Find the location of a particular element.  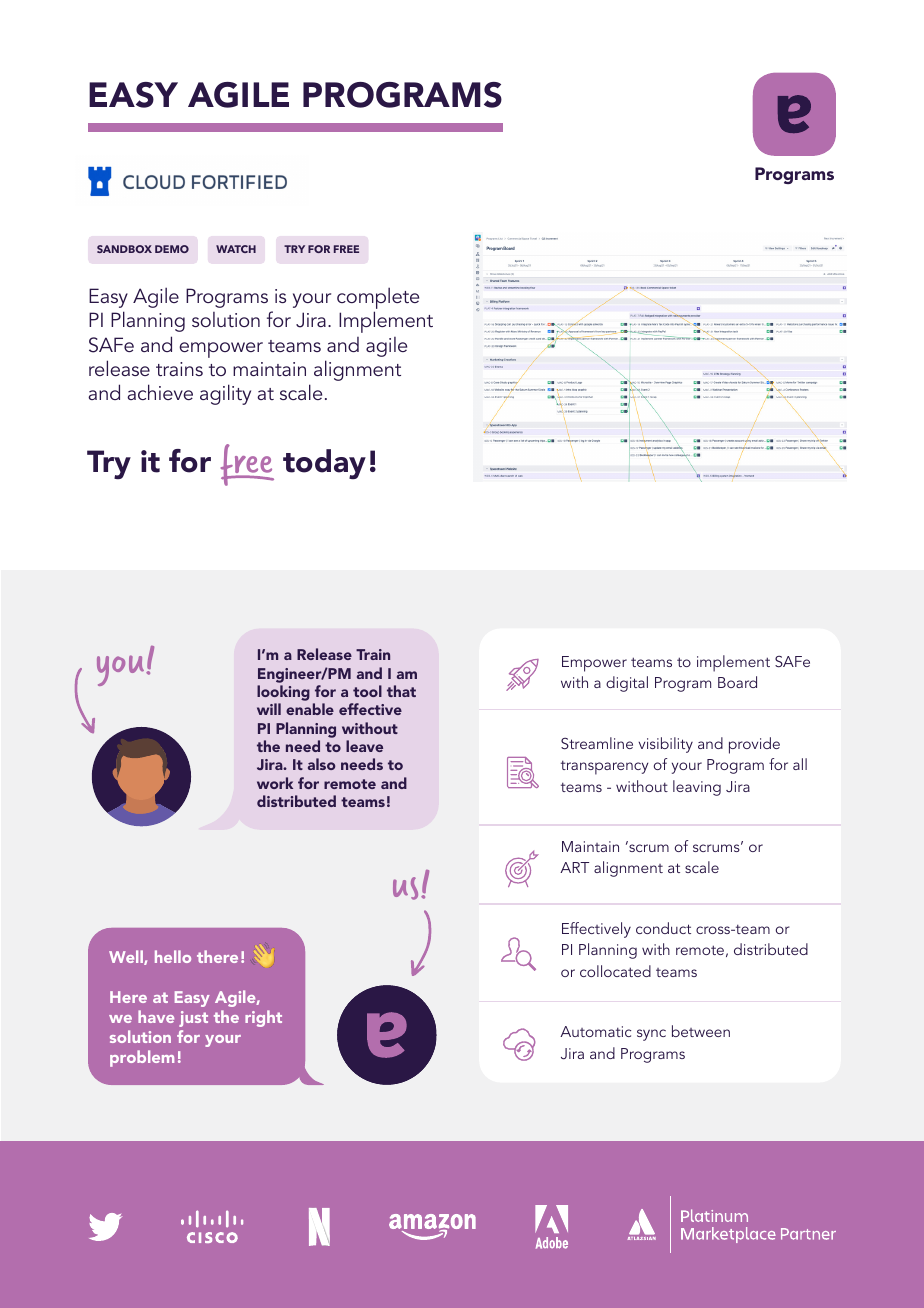

agility is located at coordinates (225, 394).
